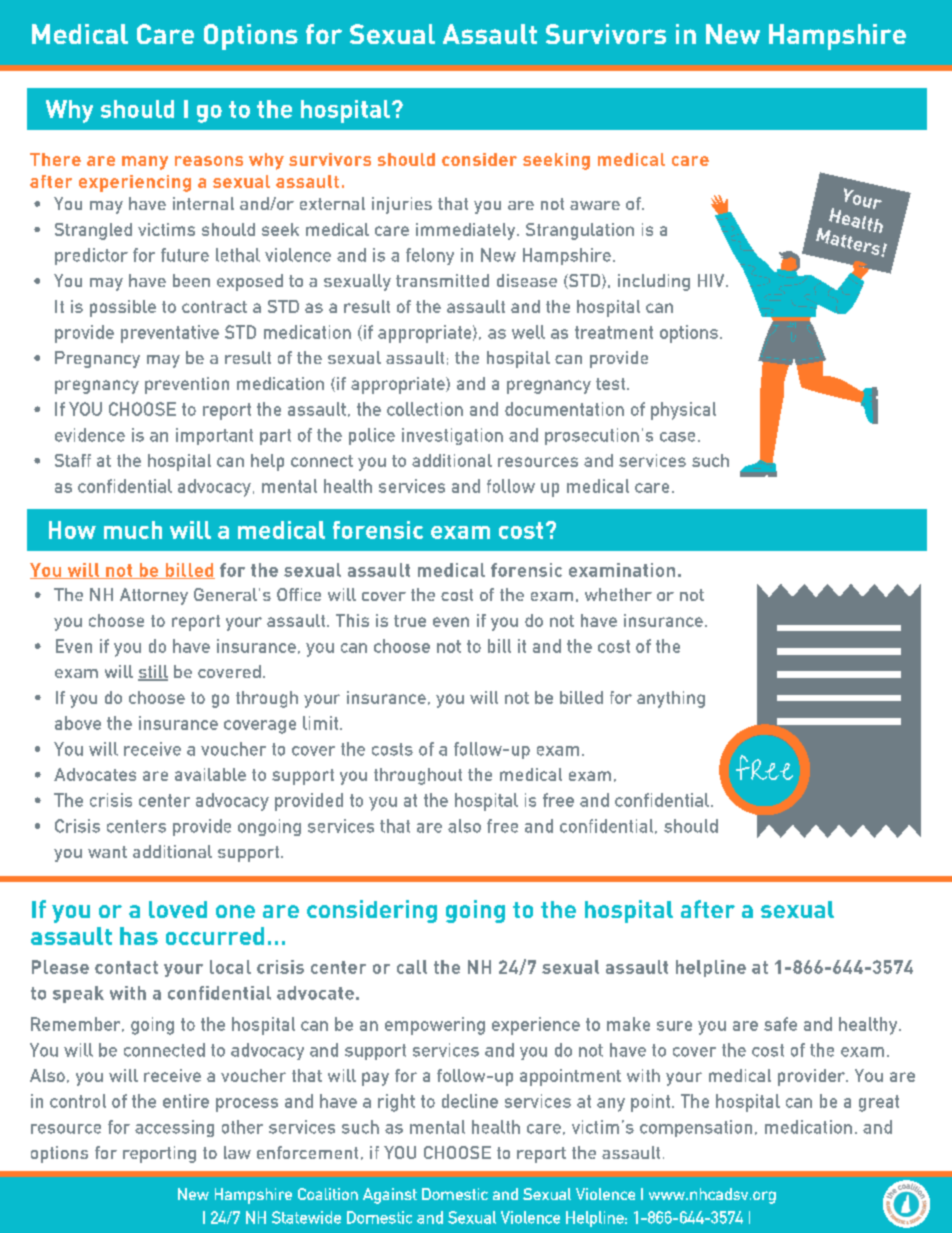 This screenshot has height=1233, width=952. I want to click on safe, so click(780, 1024).
